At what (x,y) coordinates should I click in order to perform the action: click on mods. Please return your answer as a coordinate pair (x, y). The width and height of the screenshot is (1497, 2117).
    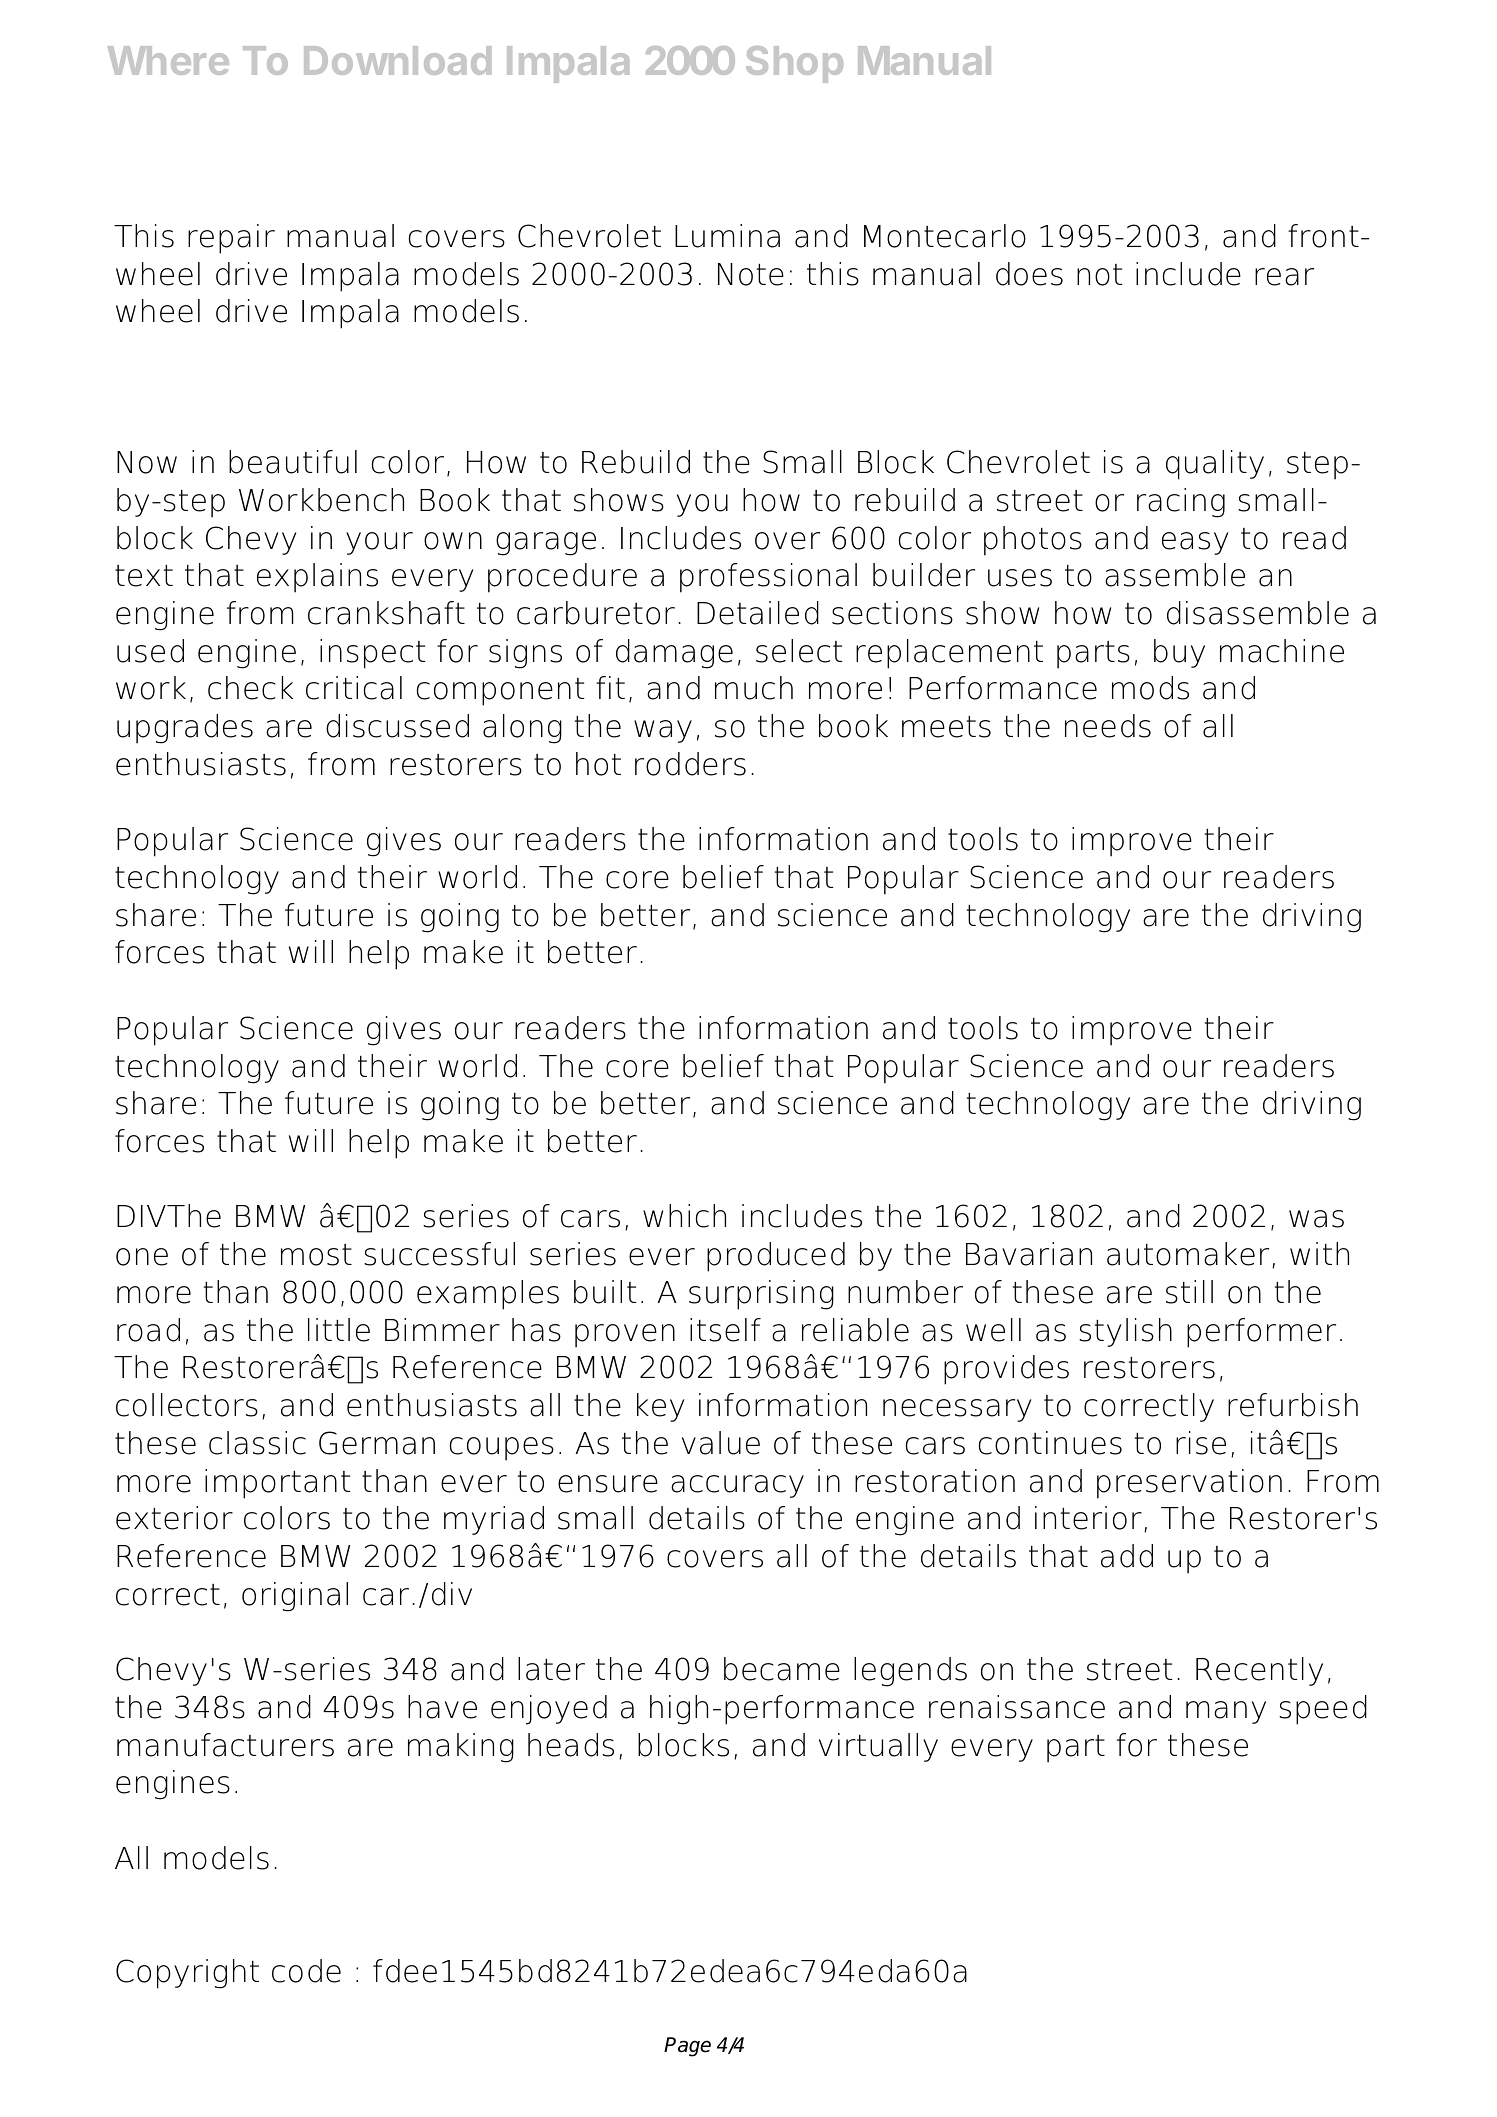
    Looking at the image, I should click on (1150, 688).
